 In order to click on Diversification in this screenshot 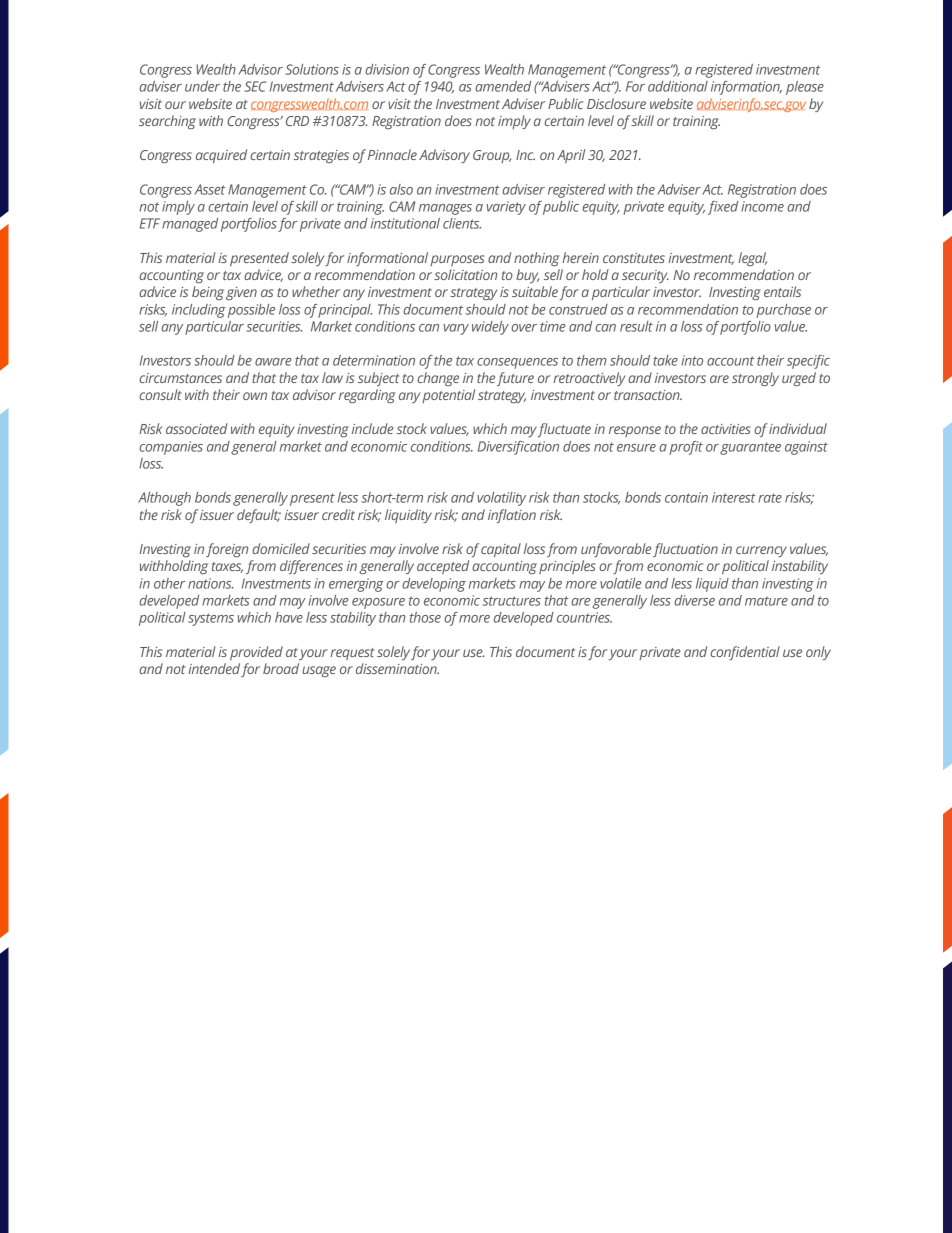, I will do `click(518, 448)`.
